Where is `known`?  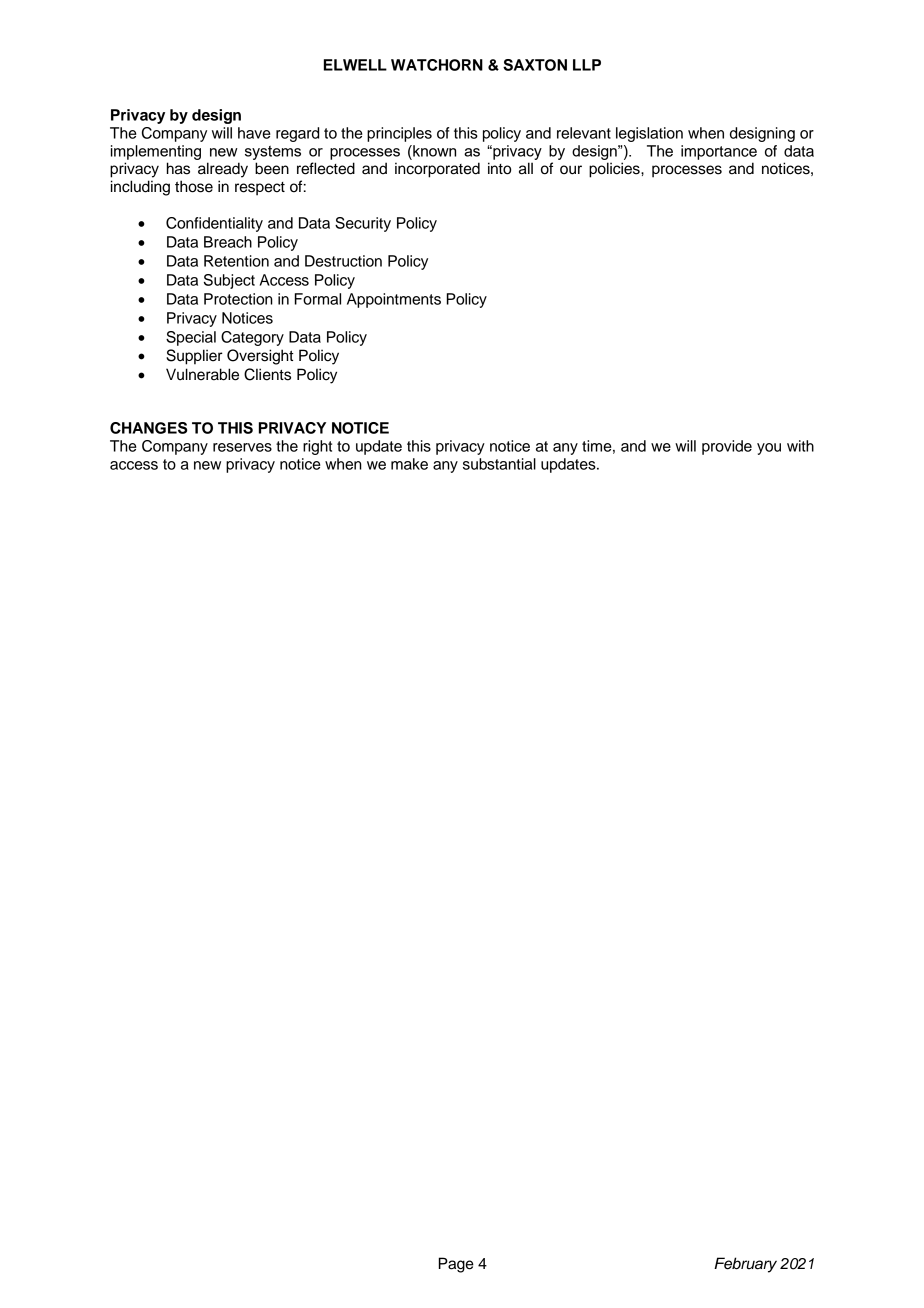
known is located at coordinates (433, 151).
